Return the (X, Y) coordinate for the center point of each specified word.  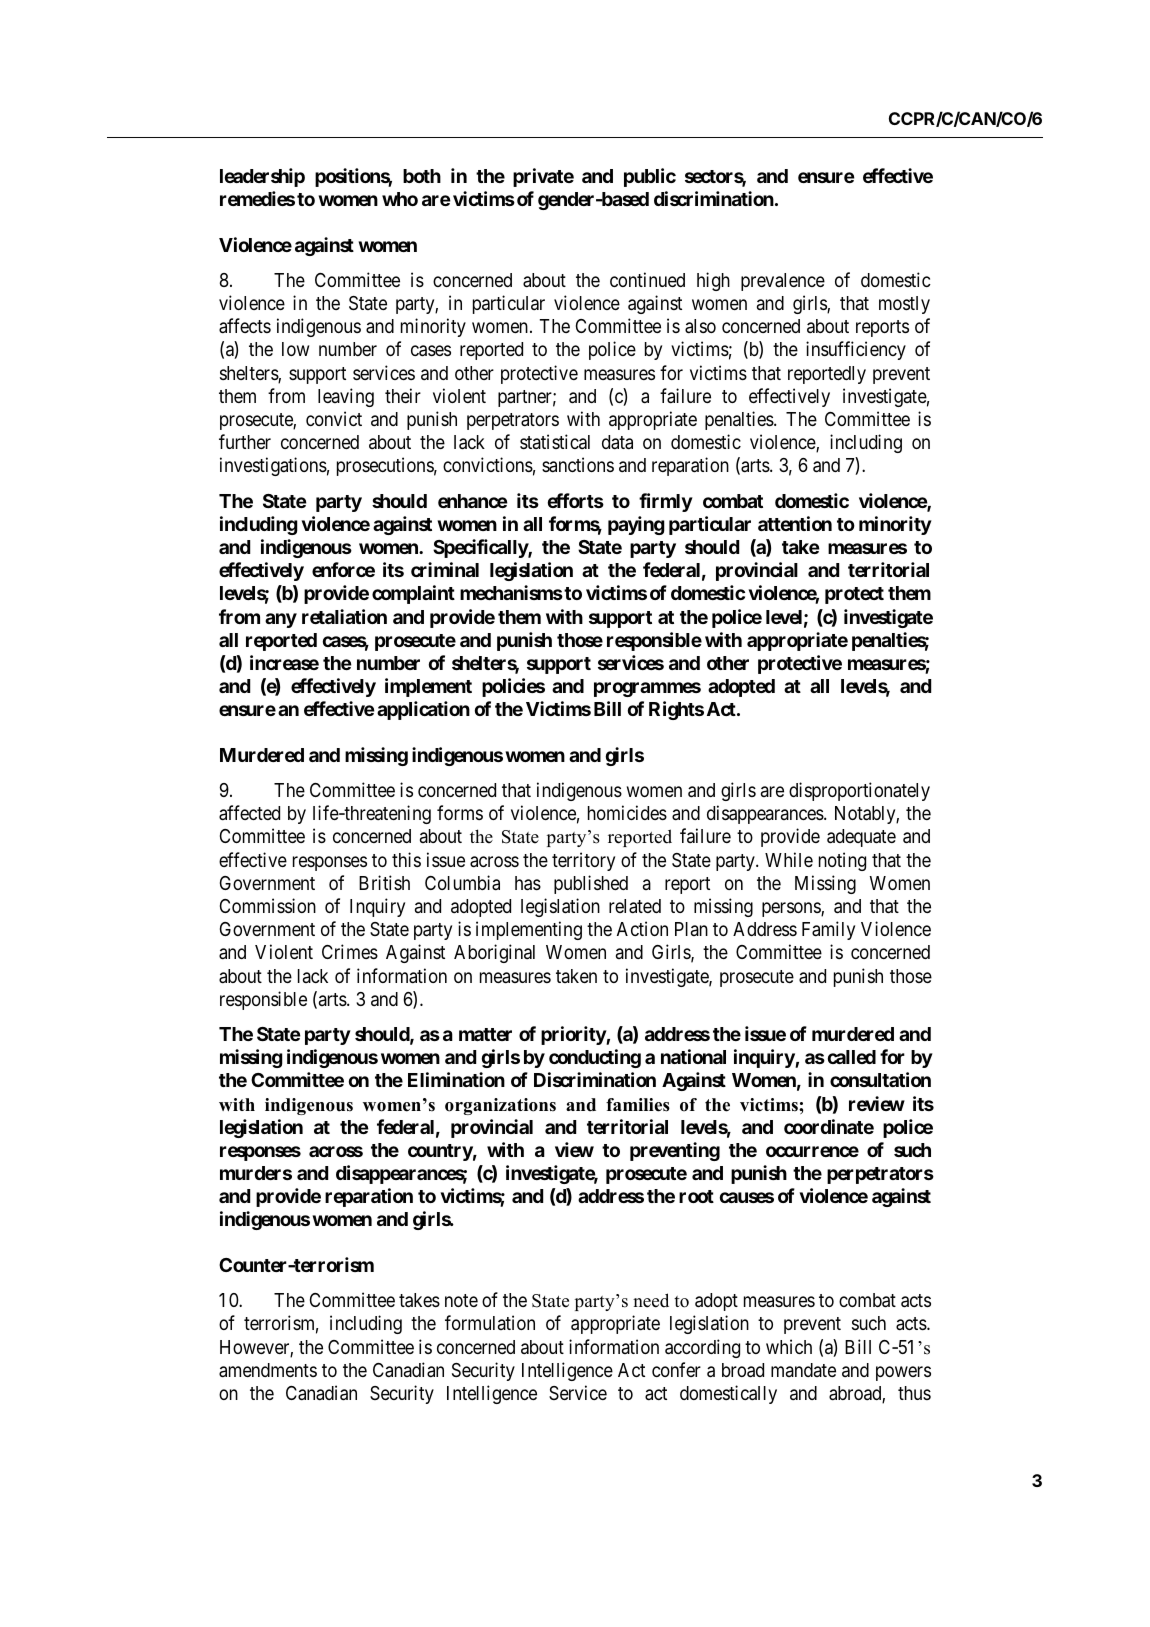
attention (795, 523)
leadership (262, 177)
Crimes (350, 951)
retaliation (344, 616)
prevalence (783, 282)
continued (647, 279)
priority (574, 1035)
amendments (268, 1370)
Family (828, 930)
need (651, 1300)
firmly (666, 502)
